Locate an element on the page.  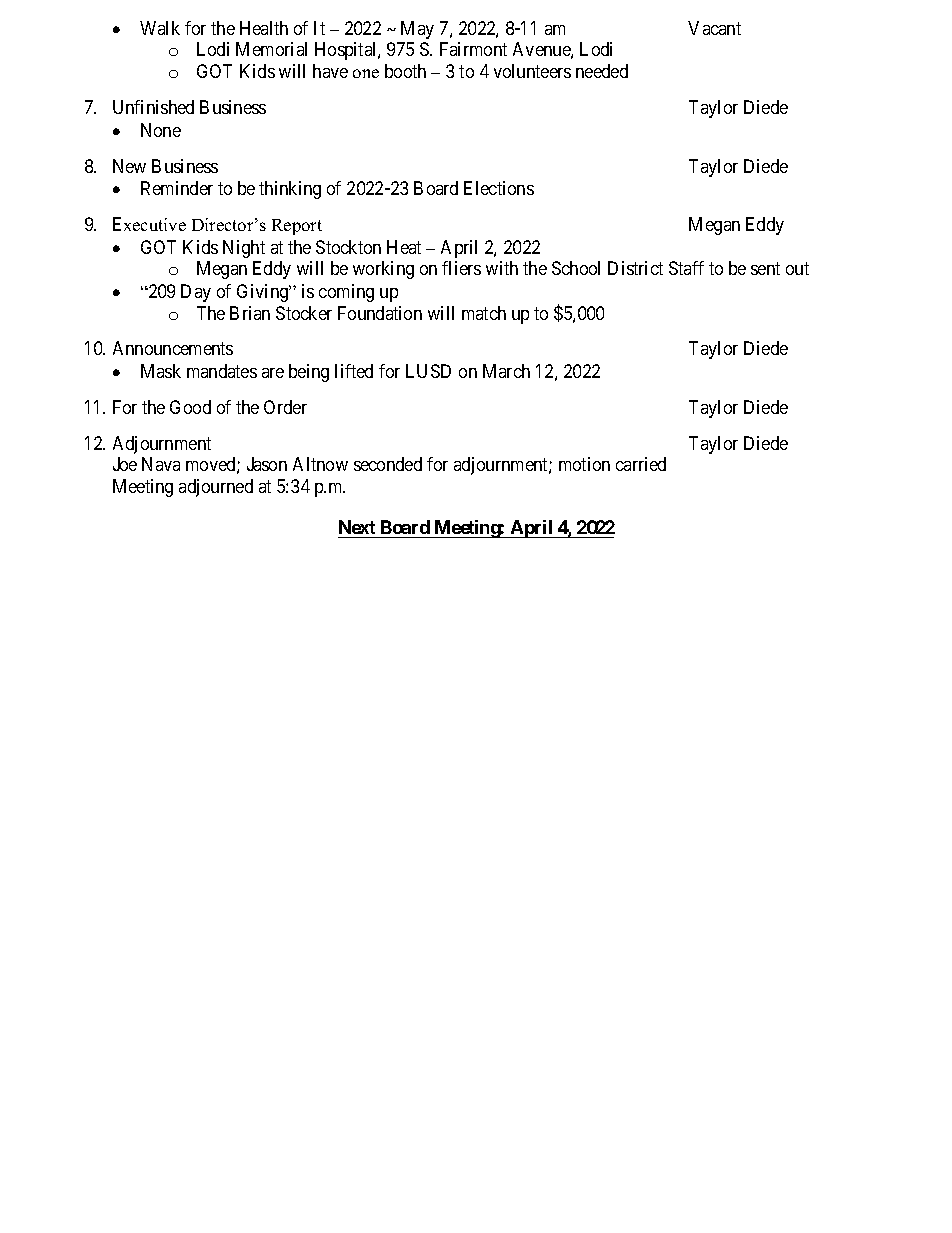
carried is located at coordinates (641, 464).
